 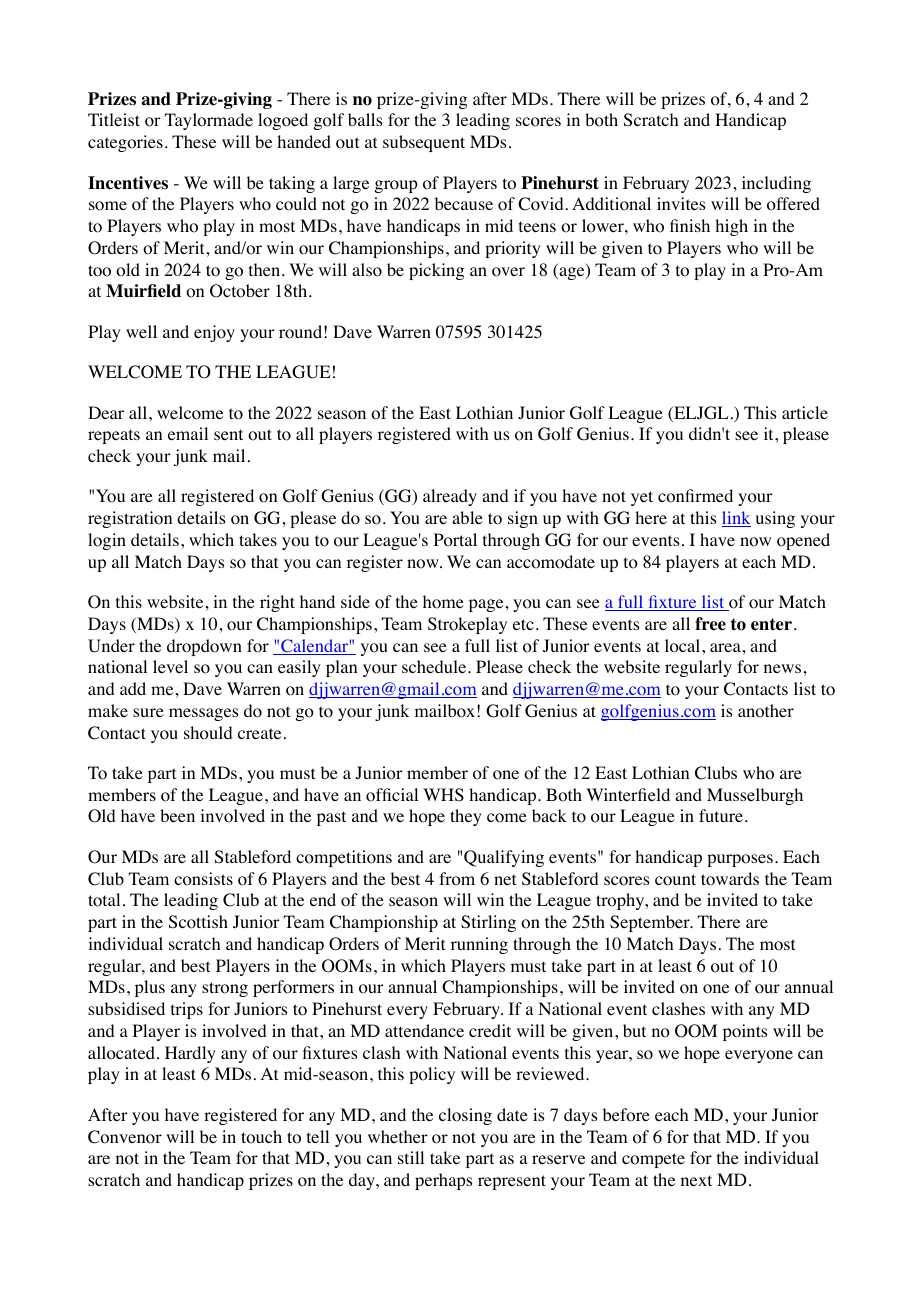 I want to click on area, so click(x=725, y=647).
